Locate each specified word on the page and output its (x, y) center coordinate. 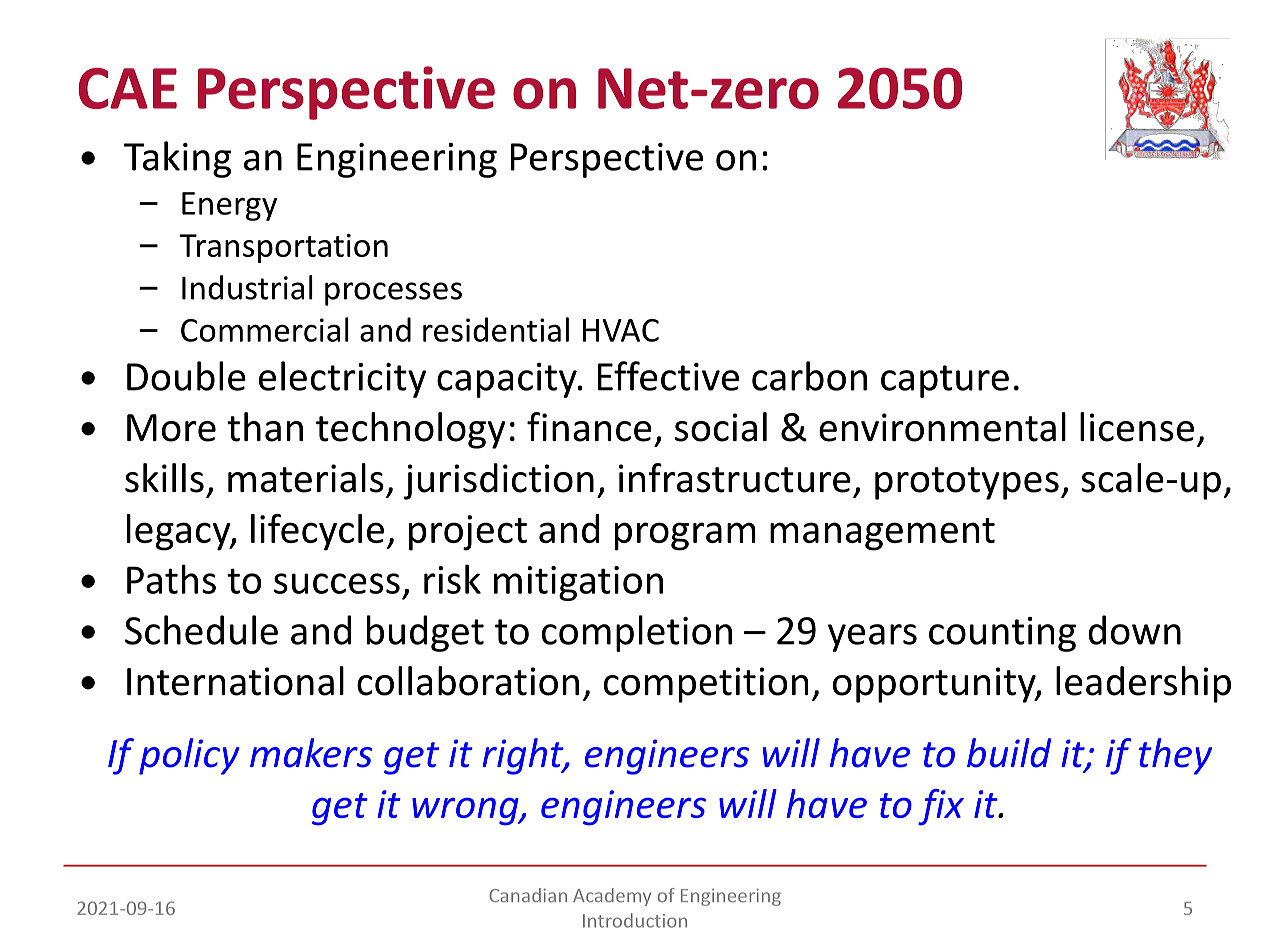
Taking (177, 159)
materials (306, 478)
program (685, 536)
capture (945, 381)
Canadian (528, 895)
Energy (229, 206)
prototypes (967, 483)
